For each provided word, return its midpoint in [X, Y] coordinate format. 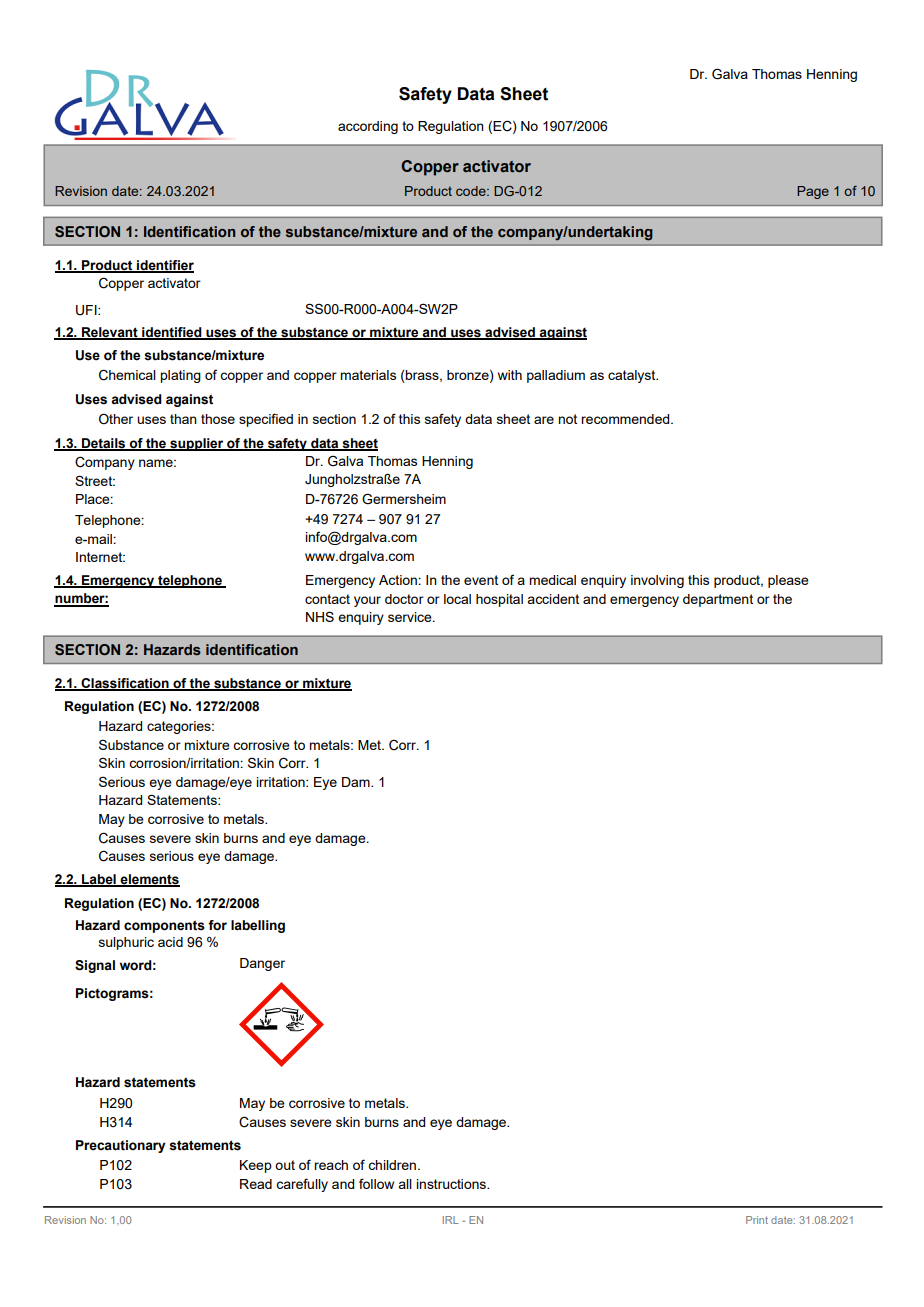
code [472, 191]
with [510, 375]
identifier [164, 266]
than [183, 419]
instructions [452, 1184]
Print [757, 1220]
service [411, 617]
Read [256, 1184]
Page [813, 192]
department [718, 600]
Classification [125, 684]
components [164, 926]
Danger [262, 964]
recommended [626, 419]
